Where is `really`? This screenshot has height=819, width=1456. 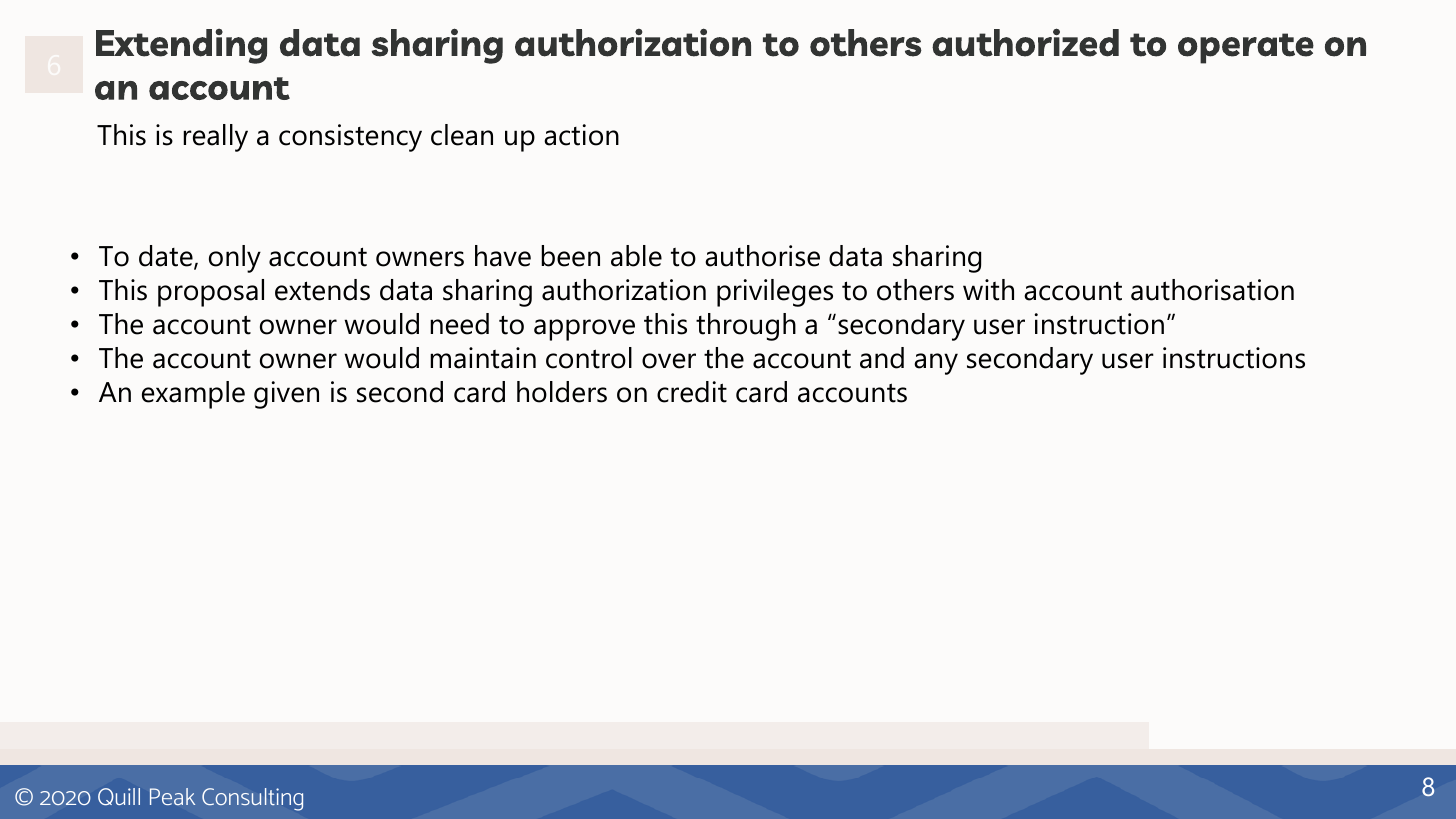 really is located at coordinates (215, 138).
